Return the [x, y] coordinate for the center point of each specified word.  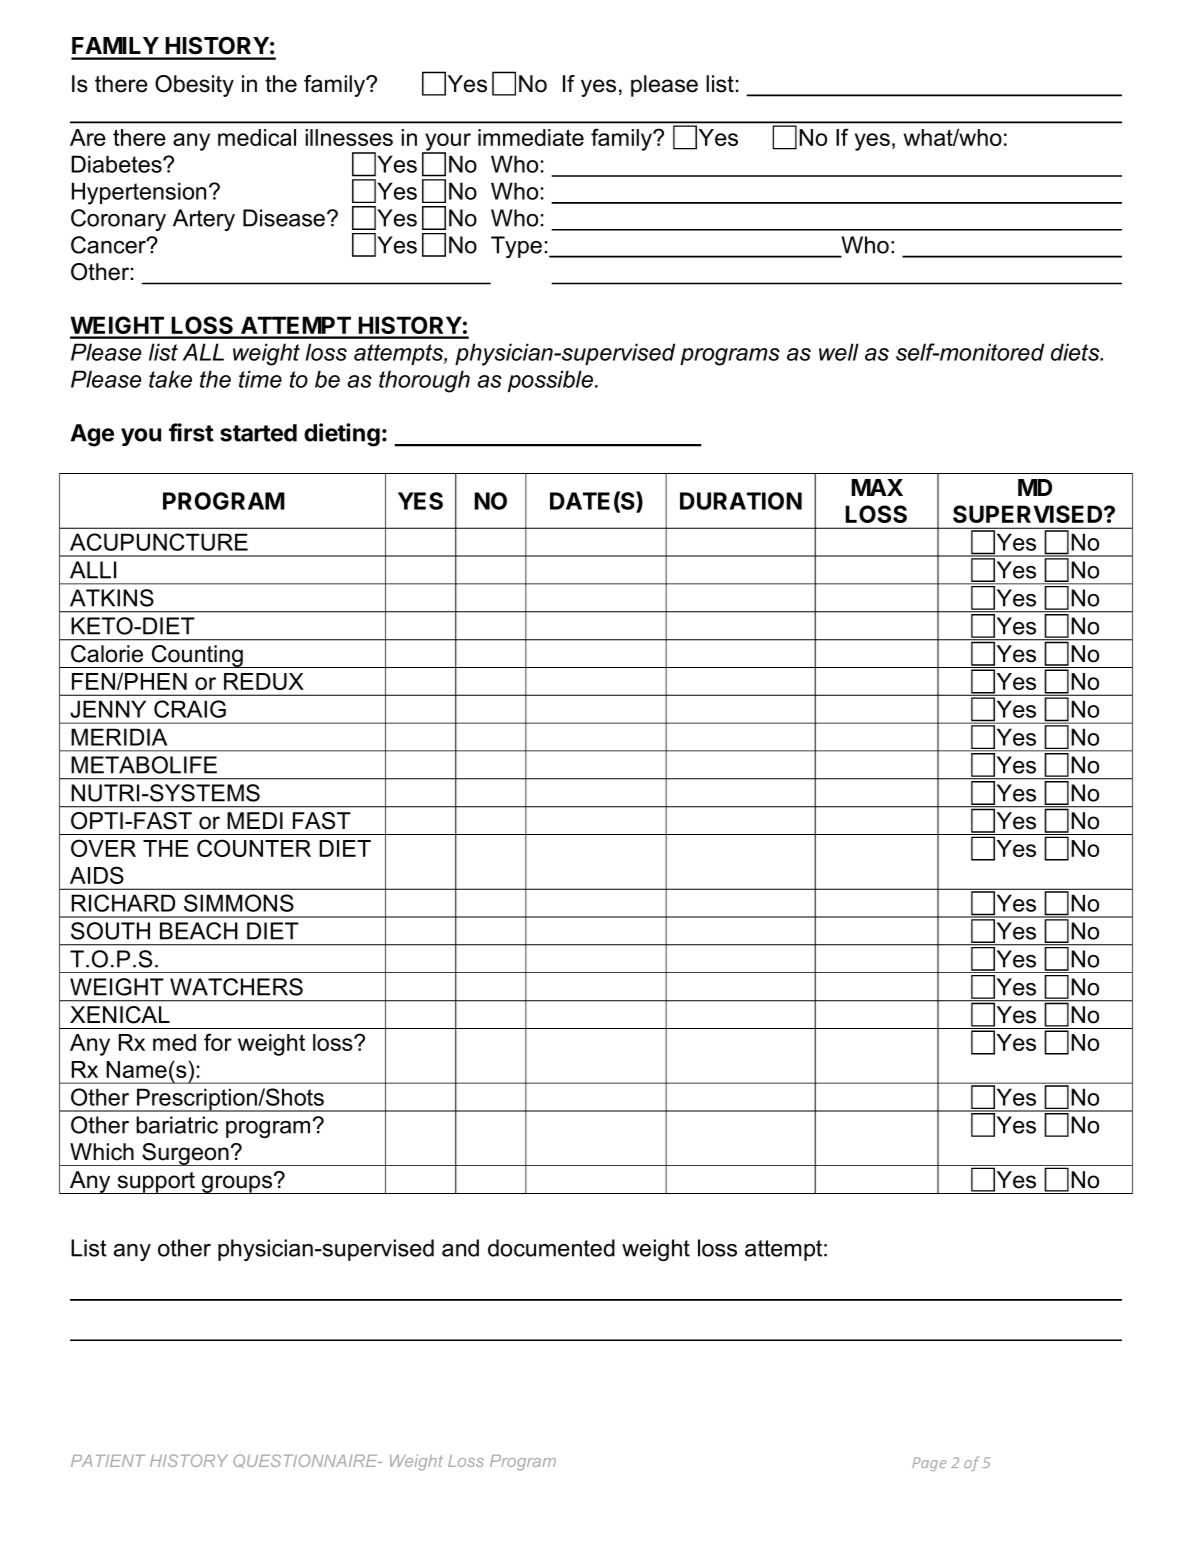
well [839, 352]
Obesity [194, 86]
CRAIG [190, 709]
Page [929, 1464]
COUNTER [254, 848]
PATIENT [108, 1461]
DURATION [741, 501]
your [447, 143]
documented [551, 1248]
